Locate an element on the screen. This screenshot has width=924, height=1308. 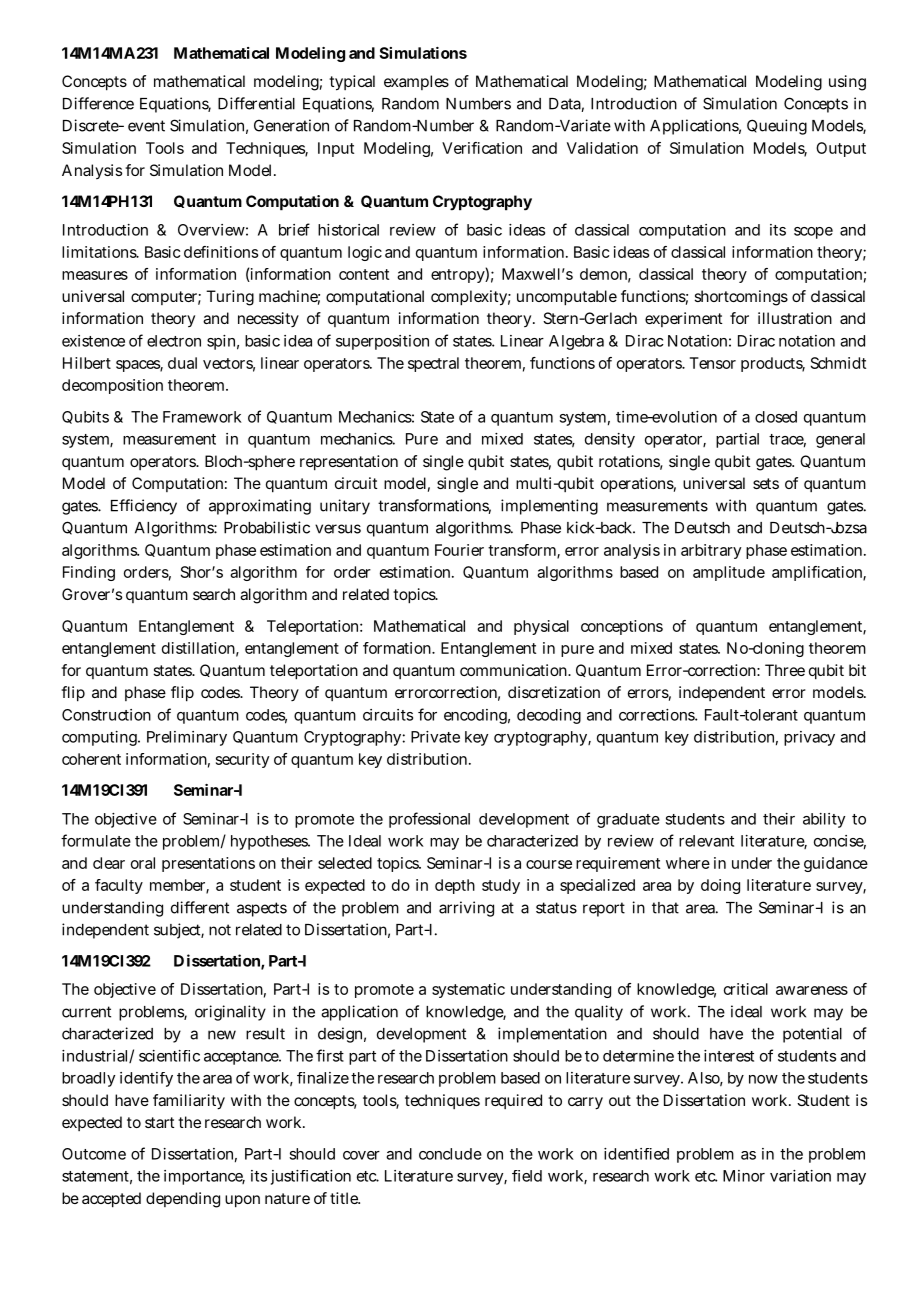
Tensor is located at coordinates (713, 363).
